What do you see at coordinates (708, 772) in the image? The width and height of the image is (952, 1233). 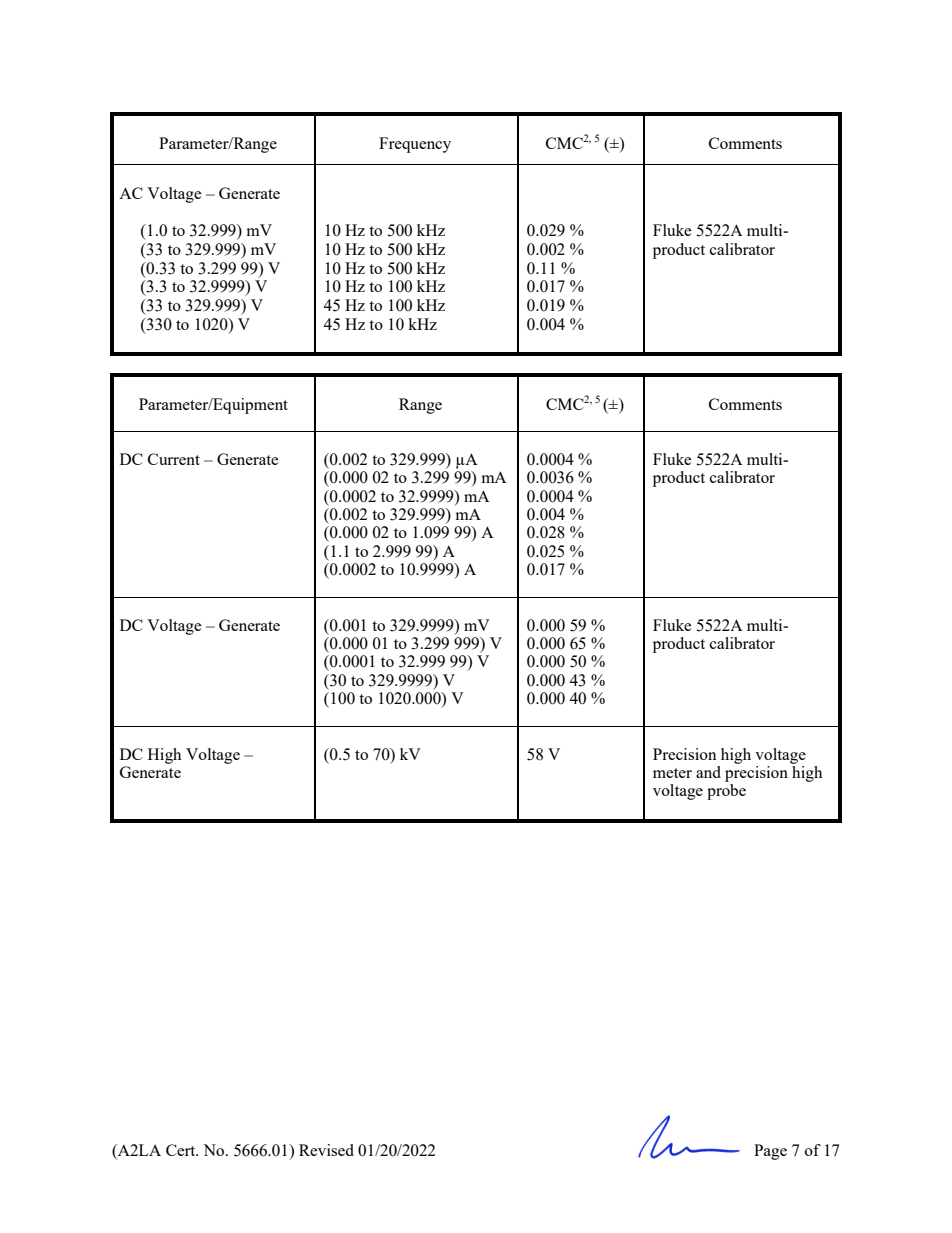 I see `and` at bounding box center [708, 772].
